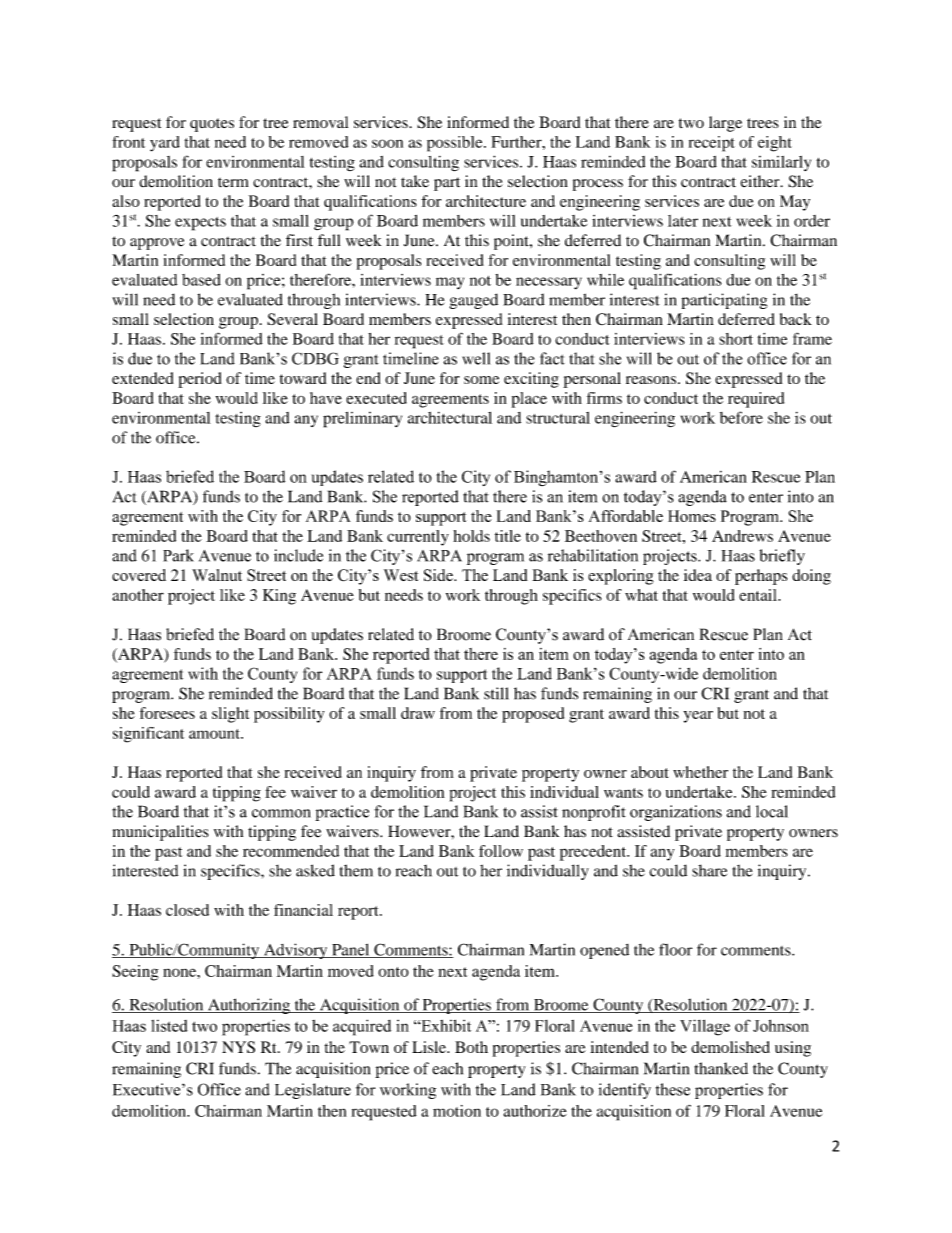  Describe the element at coordinates (212, 125) in the page. I see `quotes` at that location.
